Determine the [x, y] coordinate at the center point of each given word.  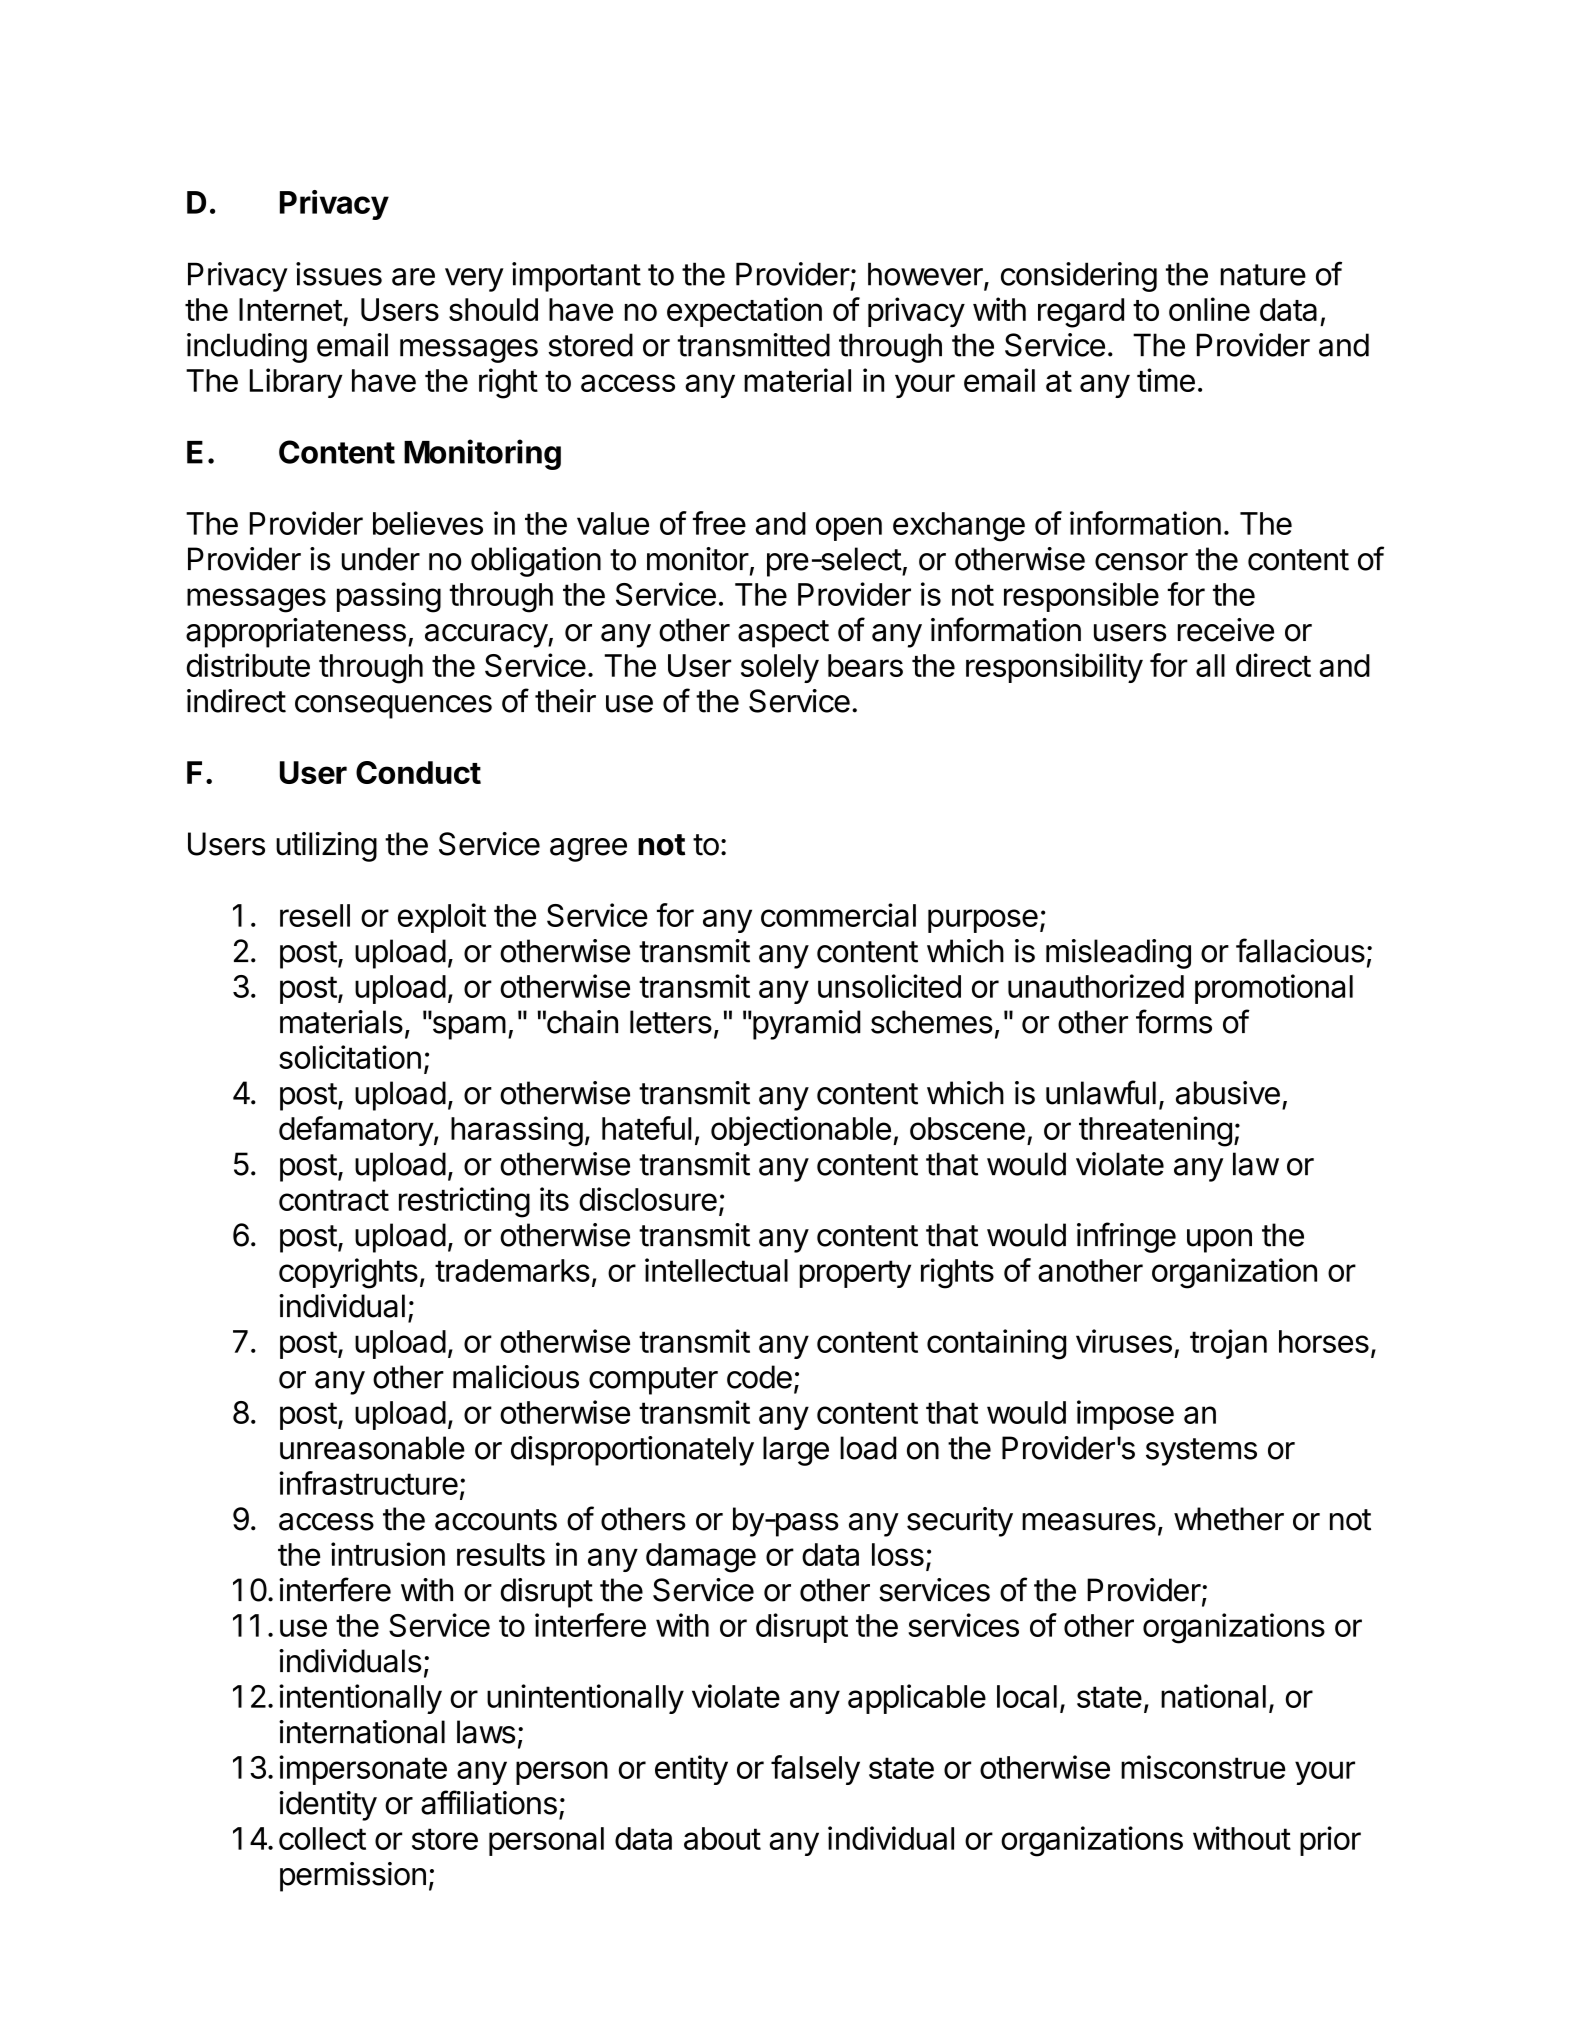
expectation [744, 312]
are [413, 277]
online [1209, 309]
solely [780, 668]
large [796, 1451]
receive [1226, 630]
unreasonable [372, 1448]
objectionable [801, 1131]
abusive [1228, 1093]
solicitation [350, 1057]
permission [353, 1877]
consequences [393, 707]
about [722, 1838]
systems [1201, 1452]
